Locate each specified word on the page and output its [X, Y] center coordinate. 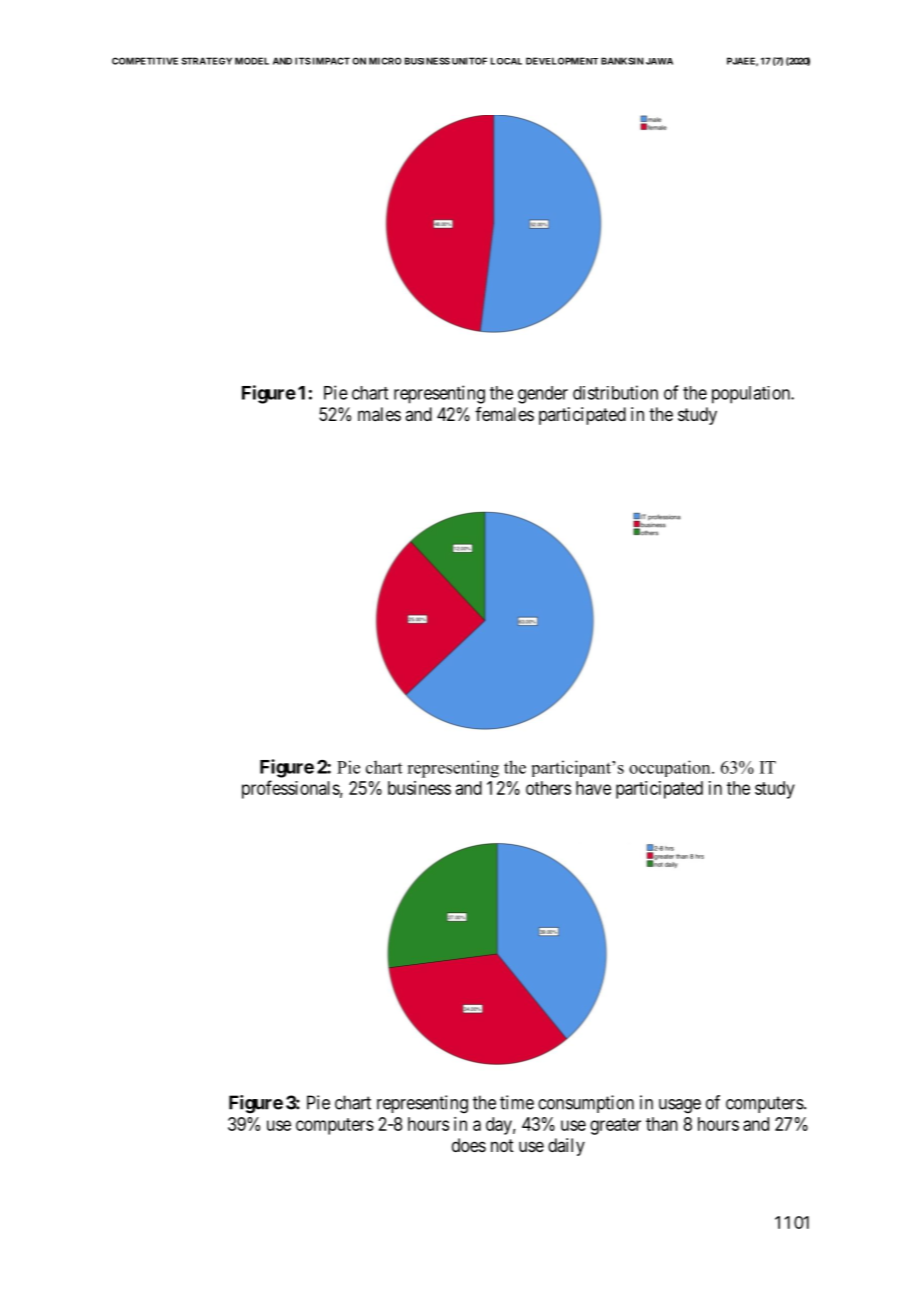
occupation [671, 768]
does [469, 1145]
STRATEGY [207, 61]
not [502, 1145]
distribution [615, 392]
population [752, 395]
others [548, 788]
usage [680, 1106]
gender [543, 395]
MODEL [252, 61]
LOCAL [506, 61]
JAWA [659, 61]
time [517, 1102]
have [593, 788]
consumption [586, 1104]
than [662, 1124]
